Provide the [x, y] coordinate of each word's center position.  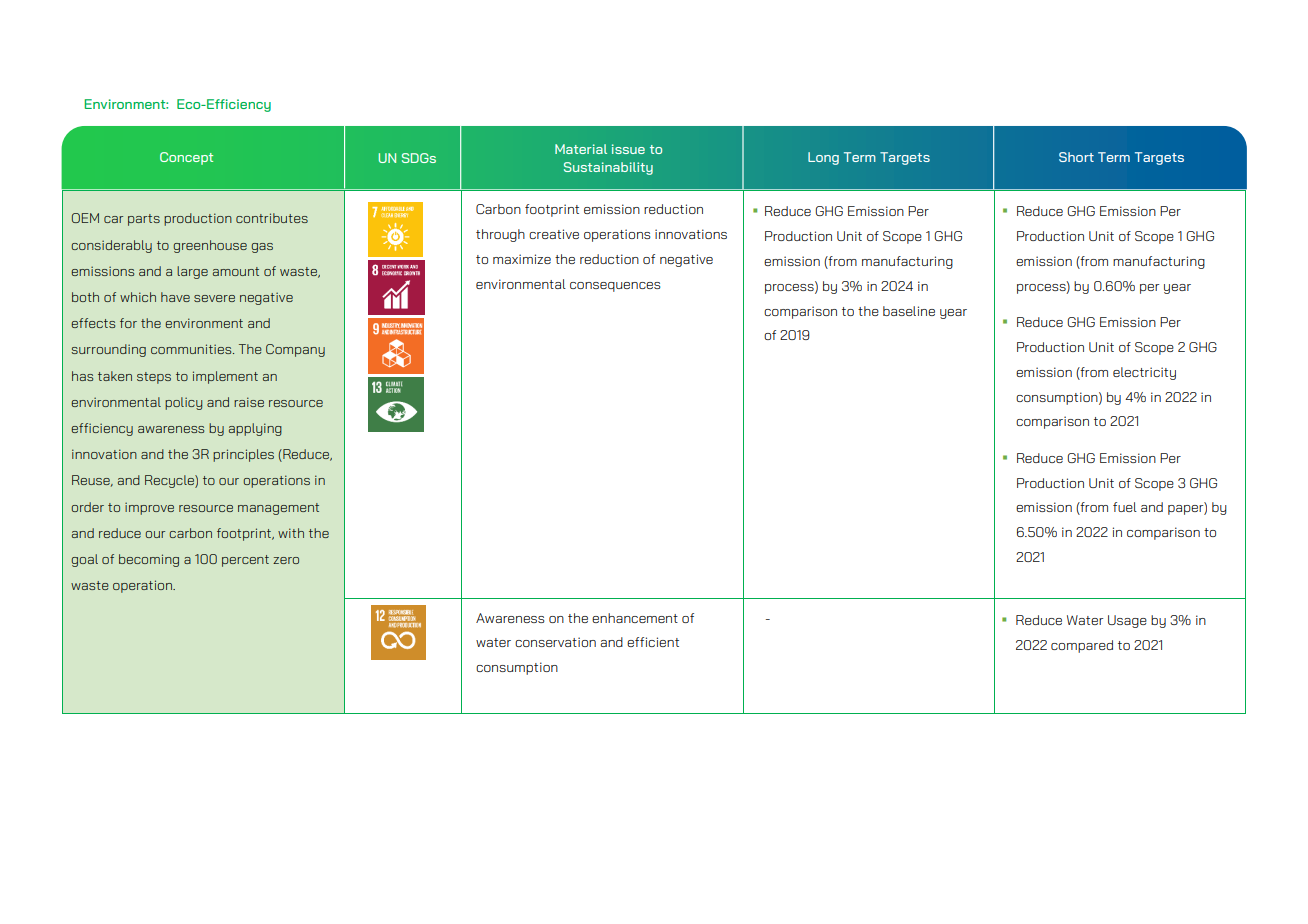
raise [249, 402]
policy [183, 403]
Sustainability [608, 168]
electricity [1144, 373]
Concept [186, 158]
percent [245, 561]
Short [1076, 157]
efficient [653, 642]
